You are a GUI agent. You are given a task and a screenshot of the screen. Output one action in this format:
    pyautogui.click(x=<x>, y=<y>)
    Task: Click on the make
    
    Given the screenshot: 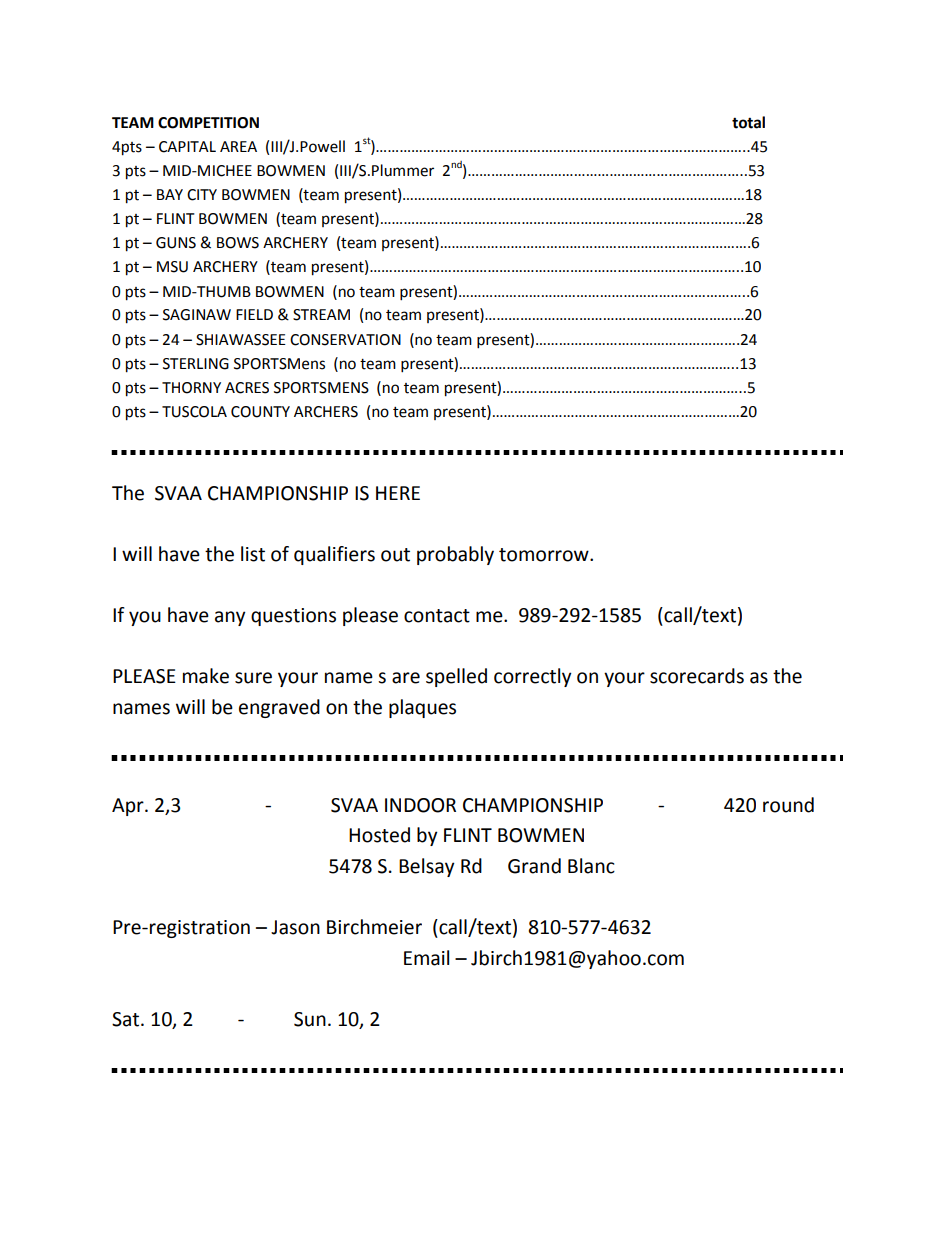 What is the action you would take?
    pyautogui.click(x=206, y=676)
